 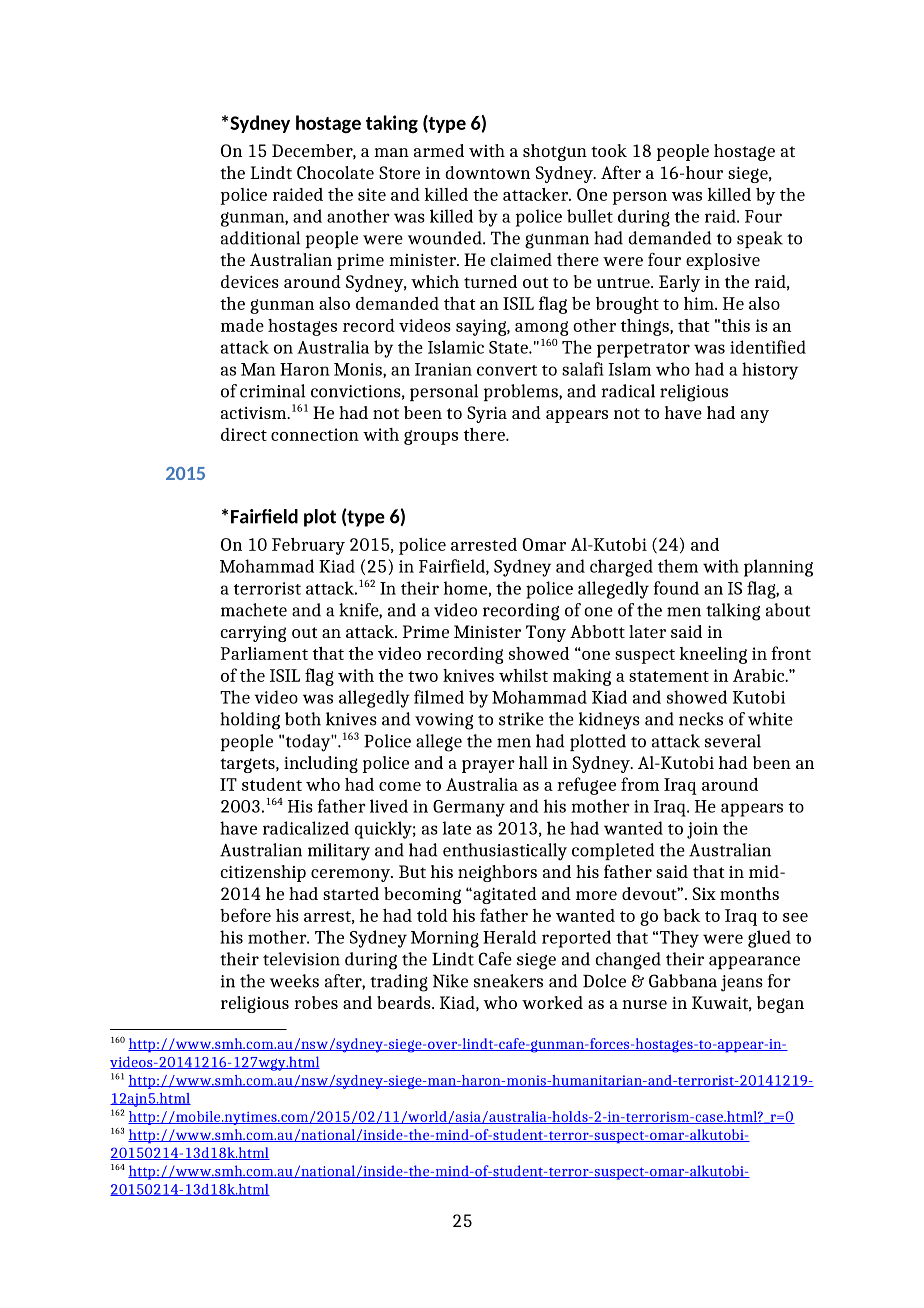 What do you see at coordinates (294, 981) in the screenshot?
I see `weeks` at bounding box center [294, 981].
